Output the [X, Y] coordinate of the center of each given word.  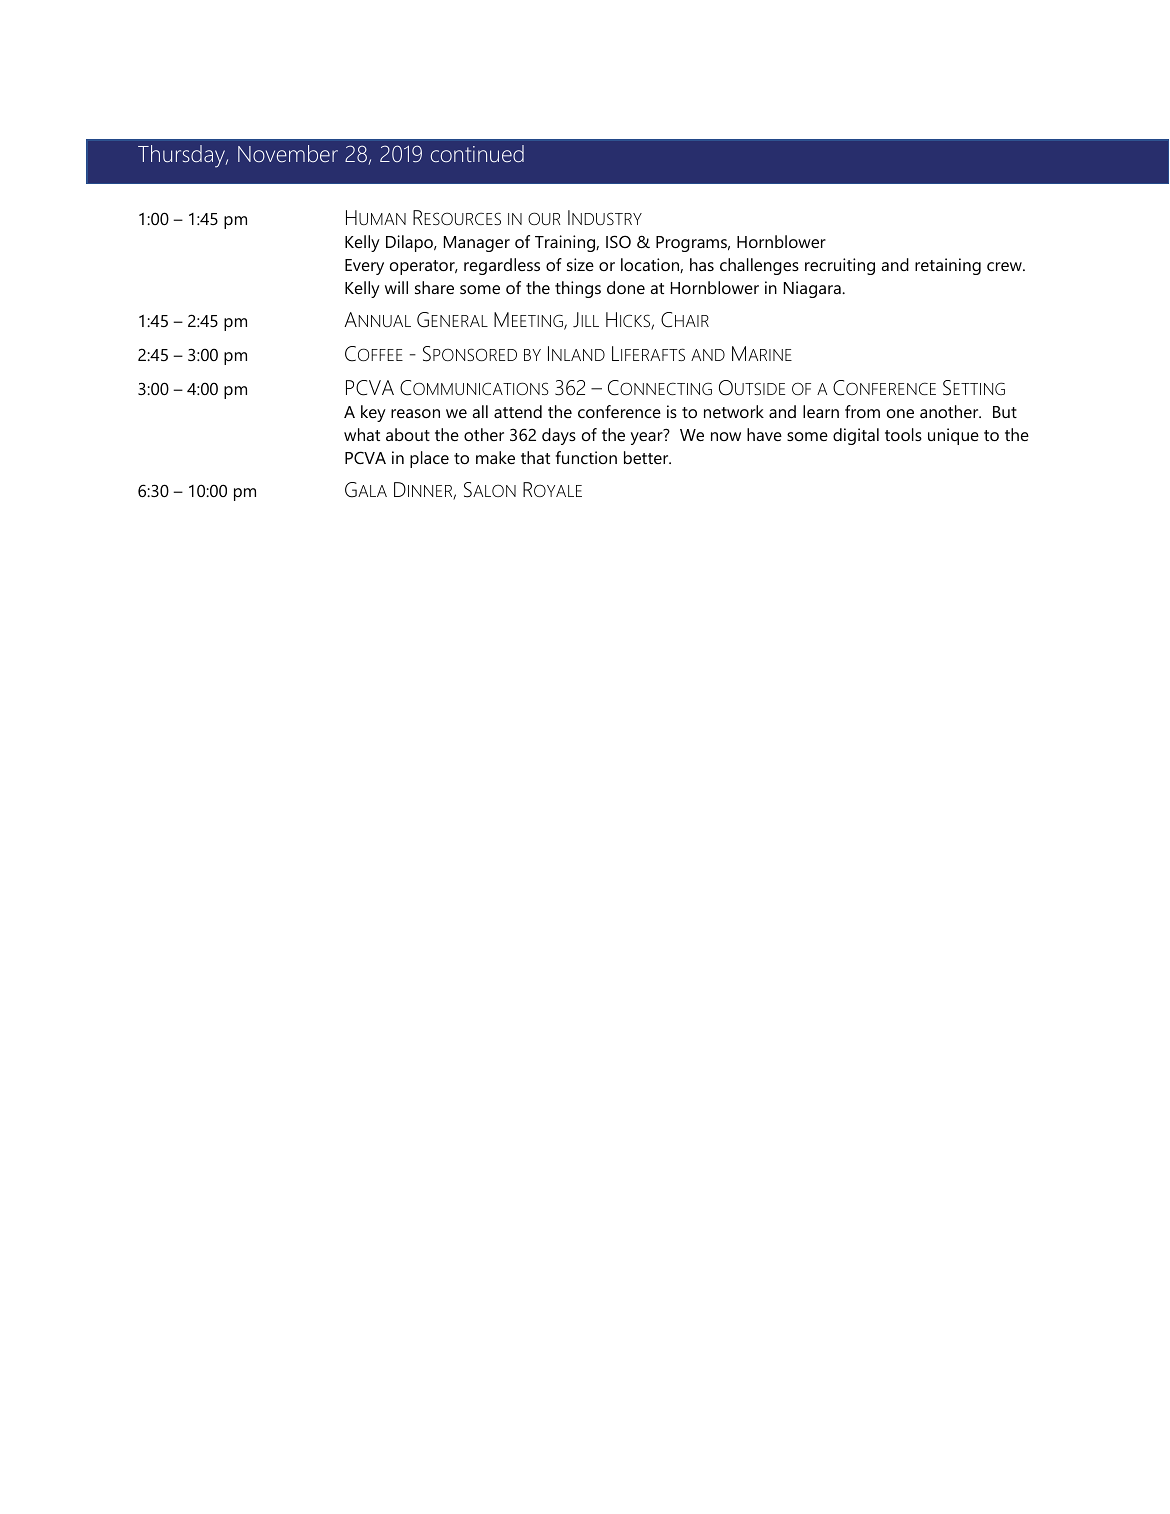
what [362, 434]
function [586, 457]
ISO [618, 241]
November [288, 153]
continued [477, 153]
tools [903, 434]
